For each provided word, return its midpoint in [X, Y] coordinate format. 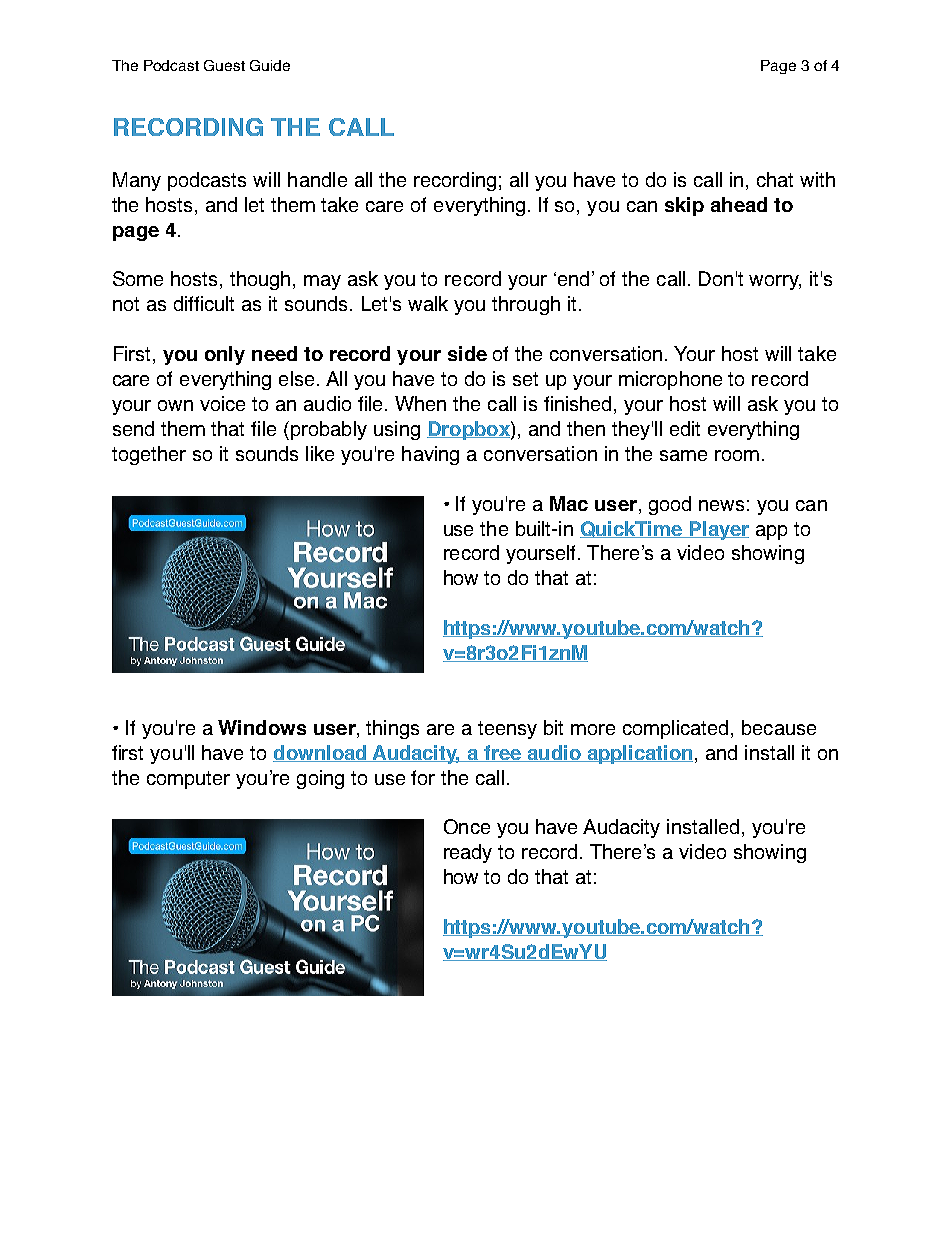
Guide [270, 65]
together [149, 455]
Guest [224, 65]
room [737, 455]
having [430, 455]
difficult [204, 303]
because [779, 727]
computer [188, 780]
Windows [262, 727]
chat [775, 179]
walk [428, 303]
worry [775, 282]
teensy [507, 730]
